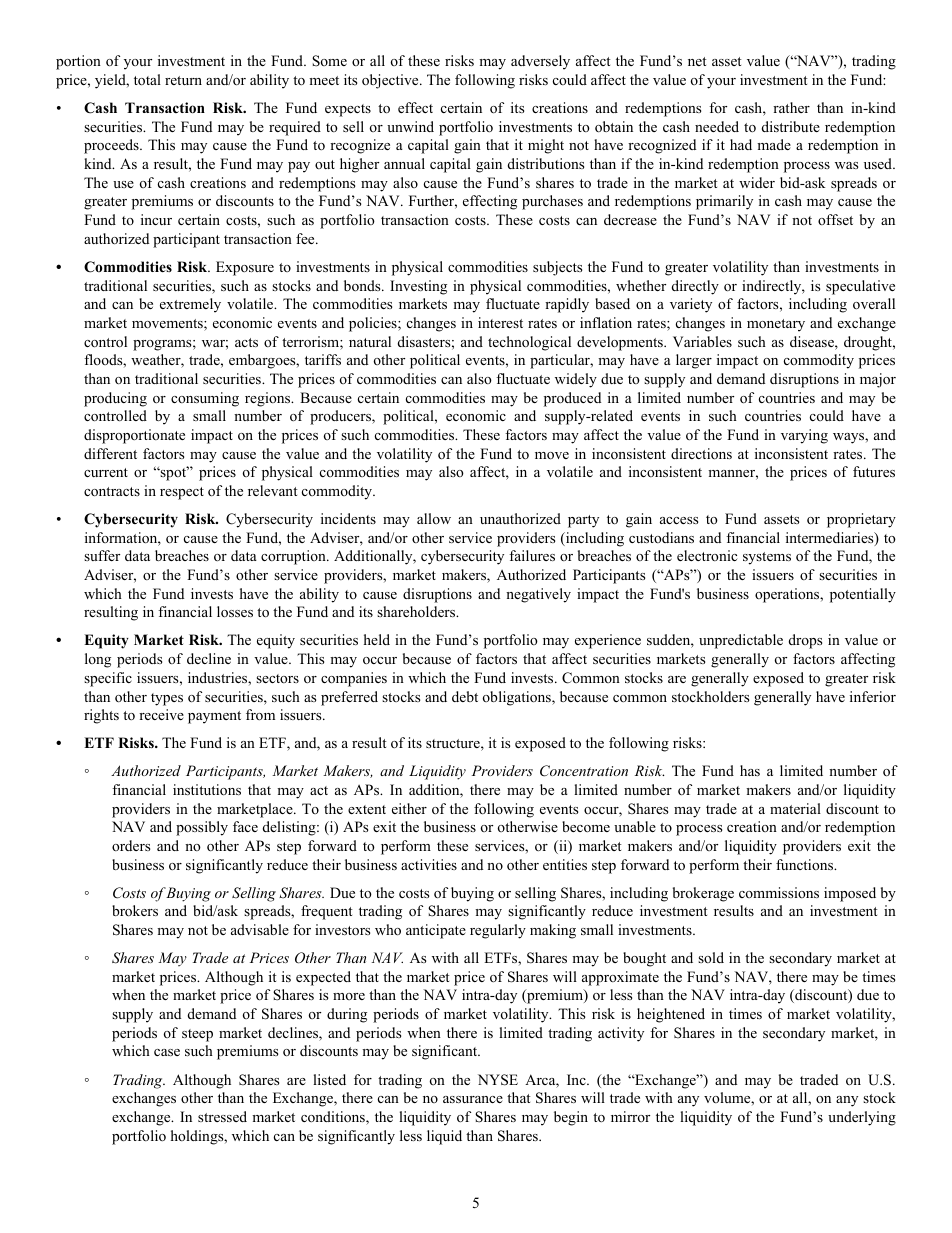  Describe the element at coordinates (804, 436) in the document. I see `varying` at that location.
